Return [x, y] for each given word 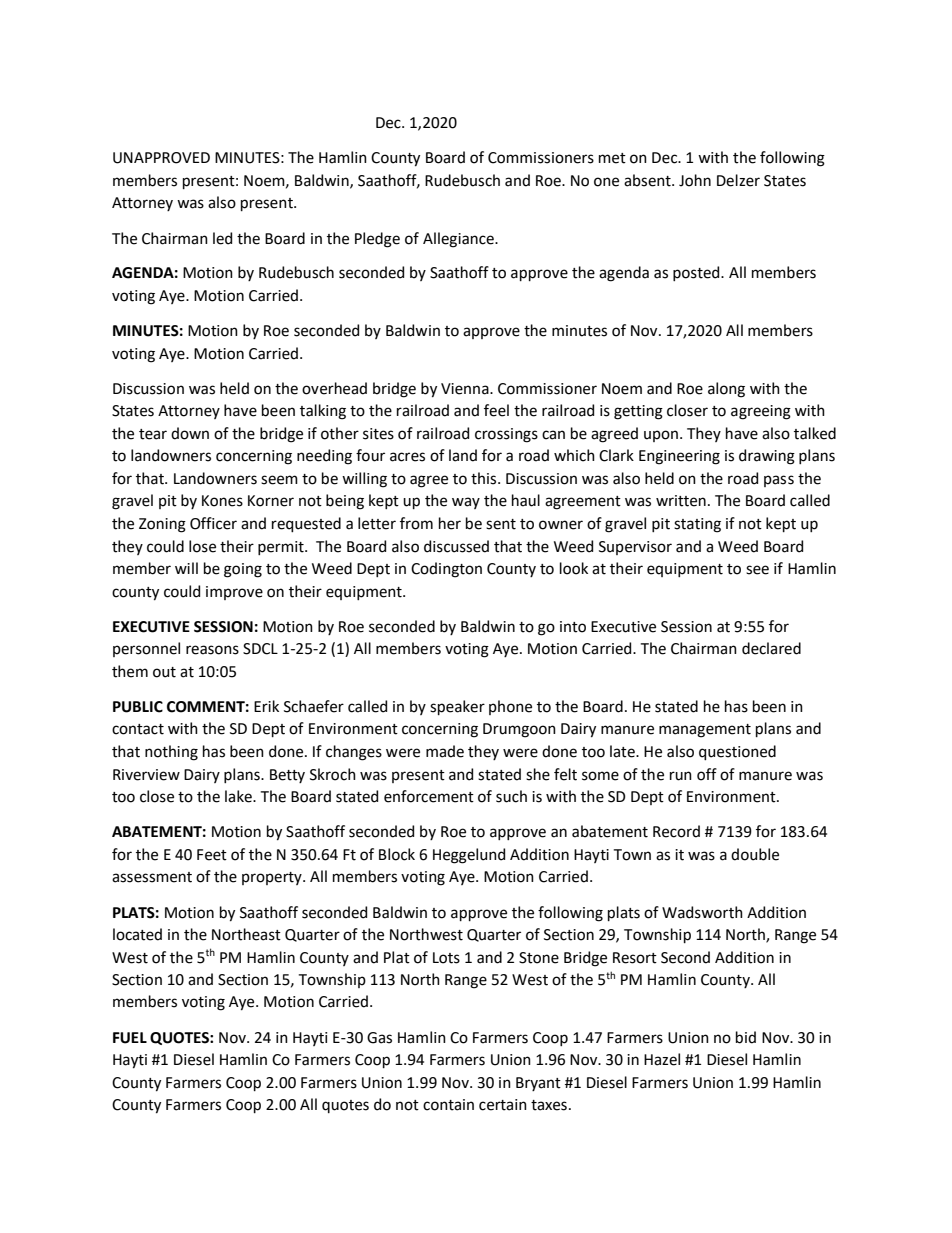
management [705, 731]
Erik [266, 706]
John [695, 180]
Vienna [466, 389]
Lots [446, 958]
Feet [212, 855]
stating [697, 525]
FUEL [130, 1038]
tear [153, 434]
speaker [457, 707]
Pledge [377, 240]
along [726, 390]
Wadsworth [702, 912]
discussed [456, 546]
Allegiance [459, 240]
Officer [213, 523]
